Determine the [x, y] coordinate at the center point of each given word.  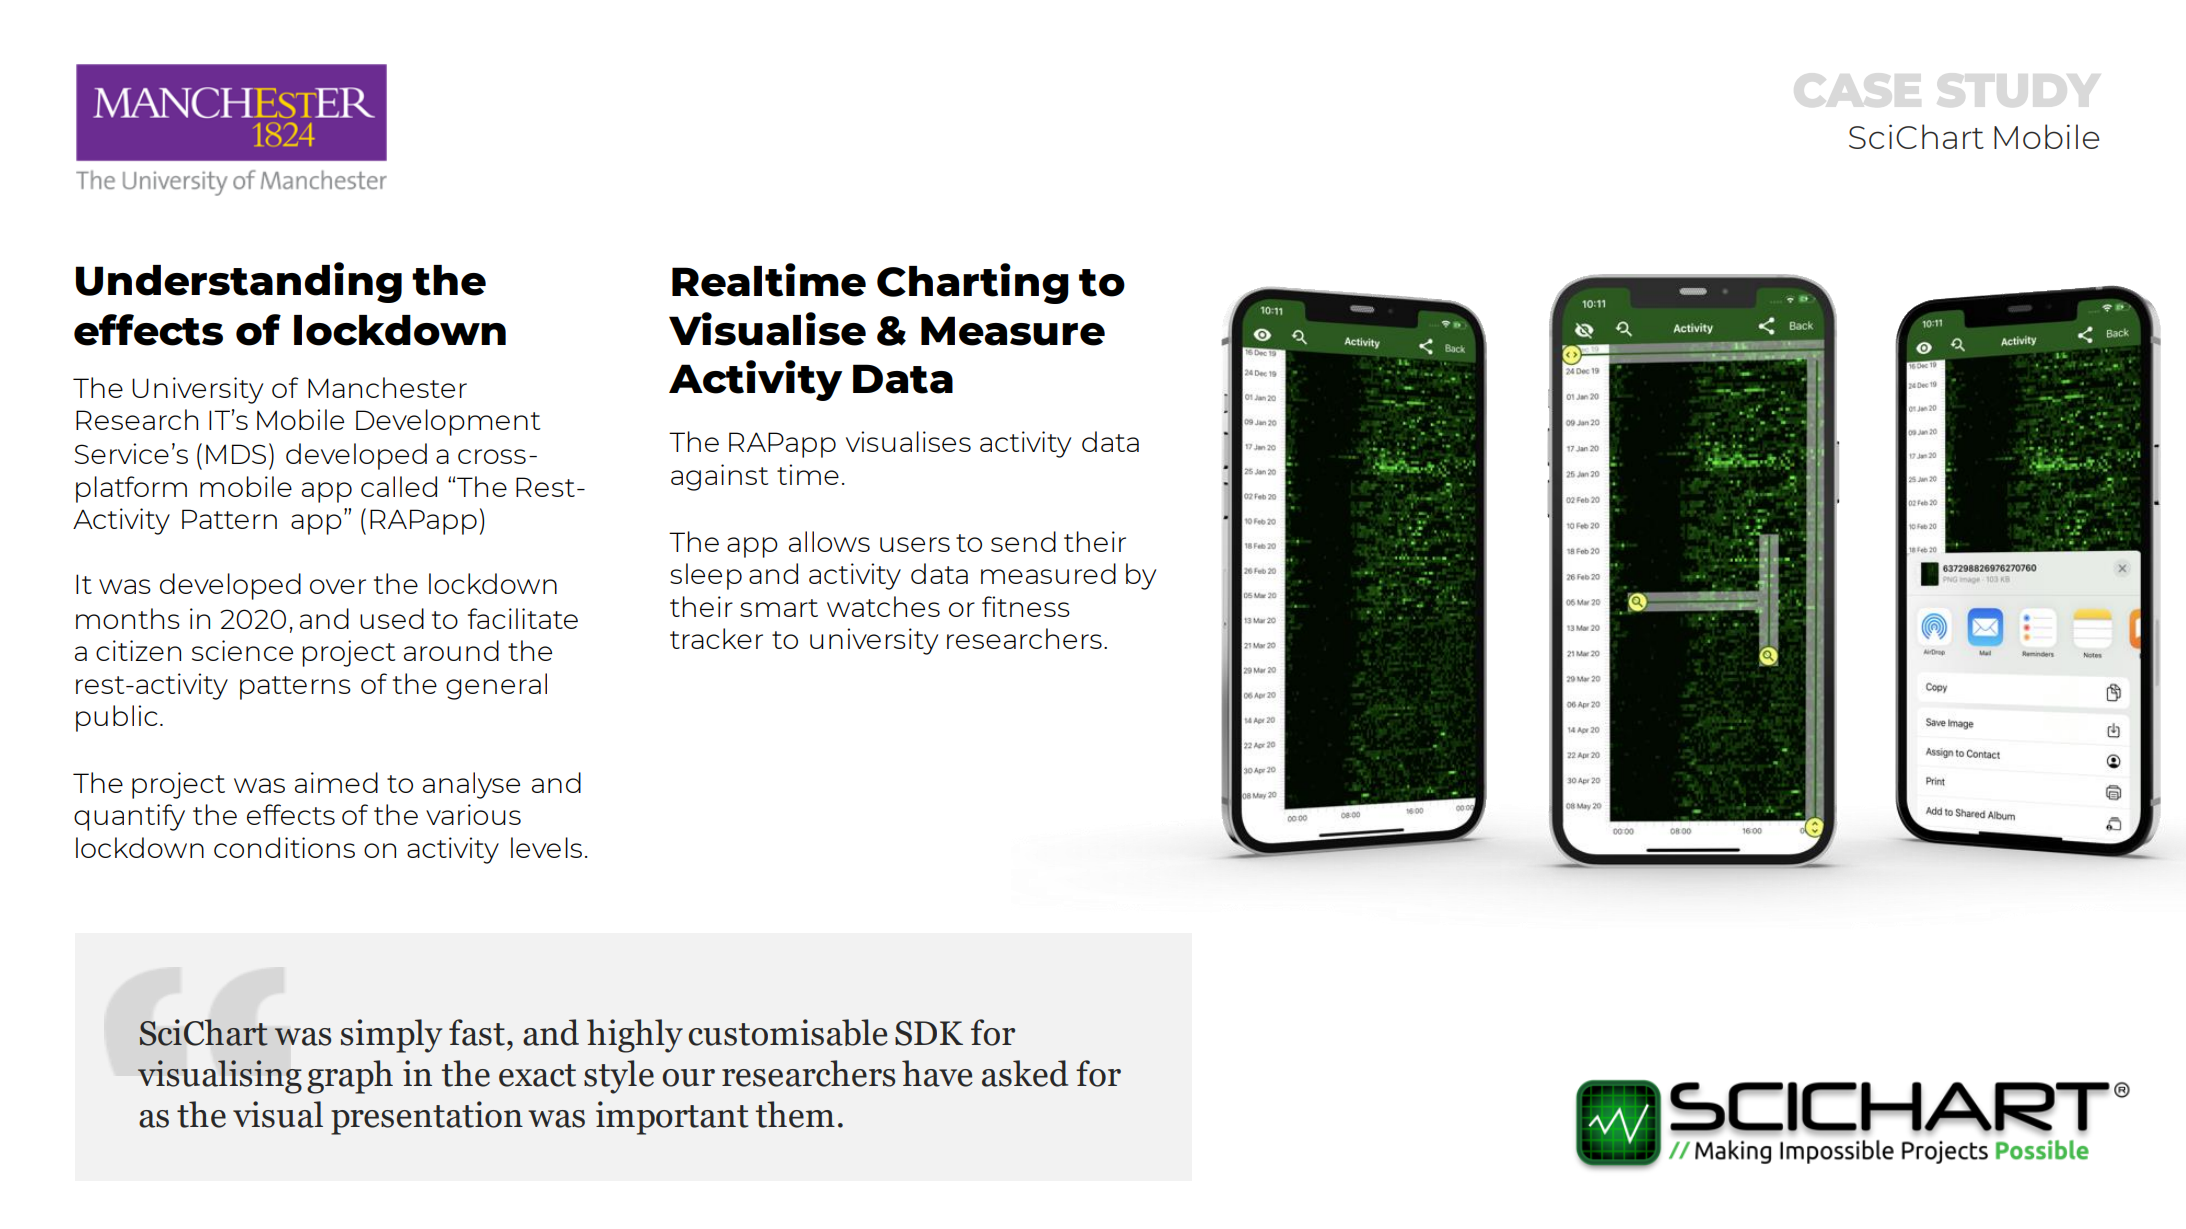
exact [537, 1075]
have [937, 1073]
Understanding [239, 282]
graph [350, 1077]
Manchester [387, 387]
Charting [973, 283]
